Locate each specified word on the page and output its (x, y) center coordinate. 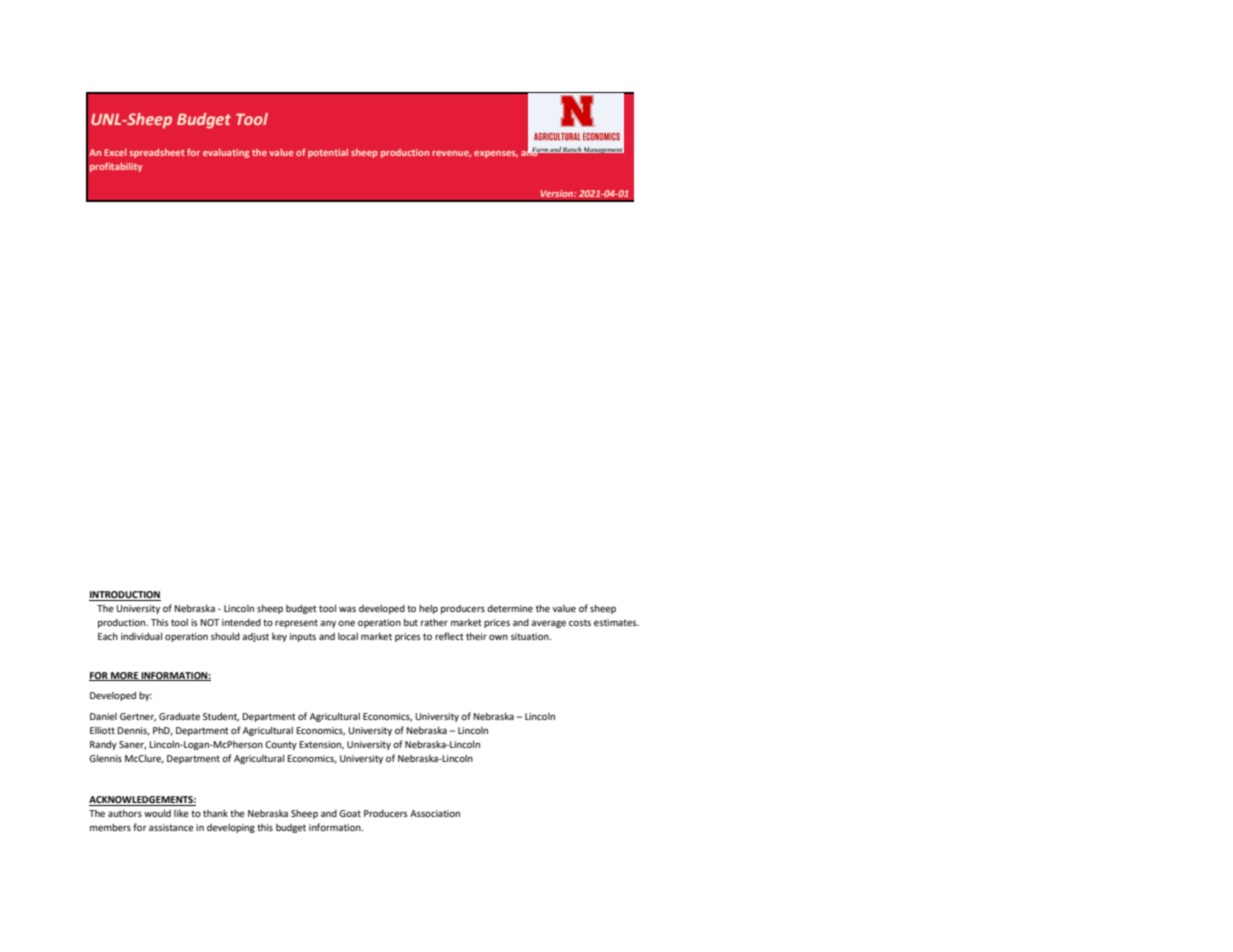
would (157, 813)
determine (510, 608)
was (347, 609)
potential (328, 153)
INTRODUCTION (125, 596)
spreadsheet (157, 153)
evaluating (226, 153)
